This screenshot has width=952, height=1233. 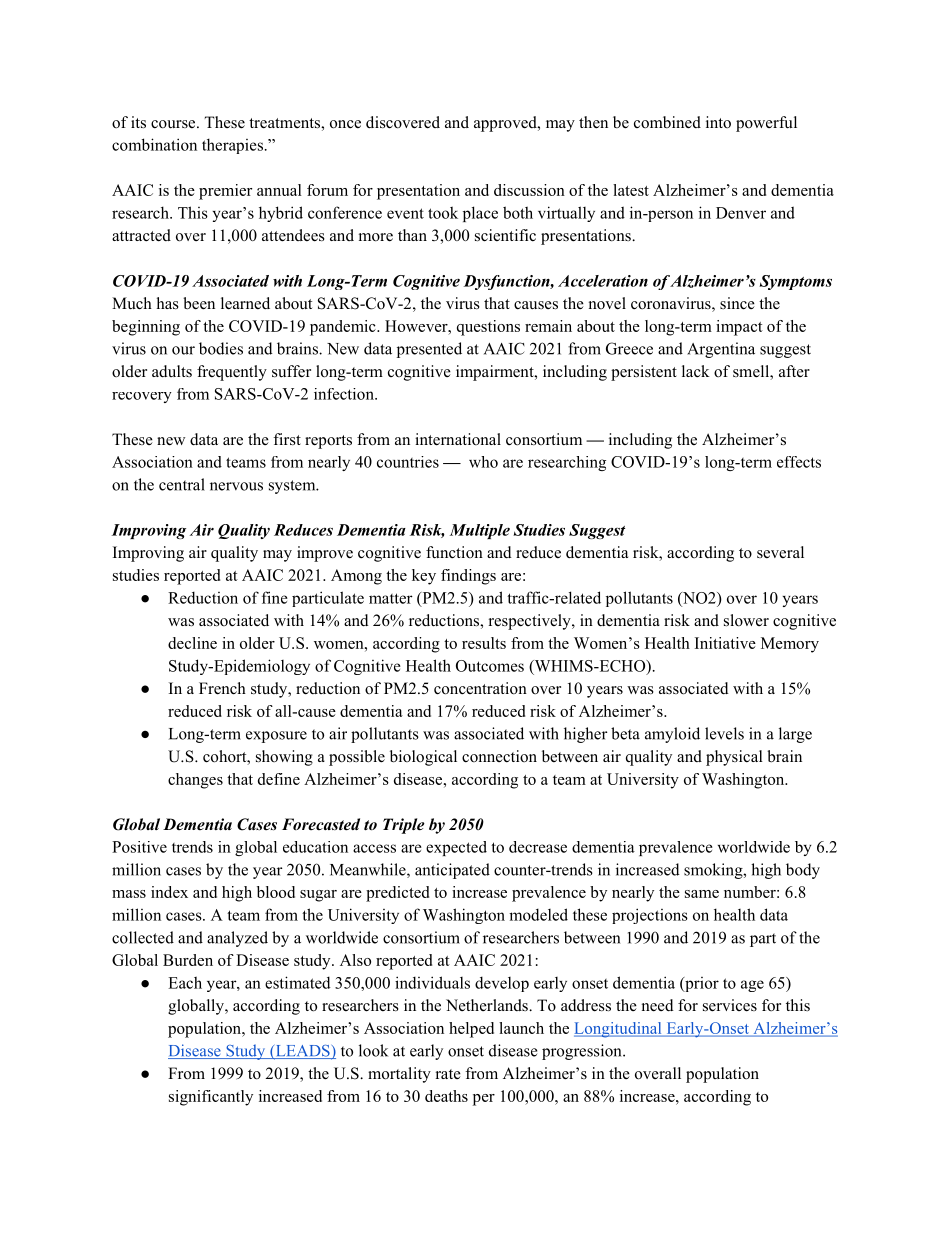 I want to click on significantly, so click(x=211, y=1098).
